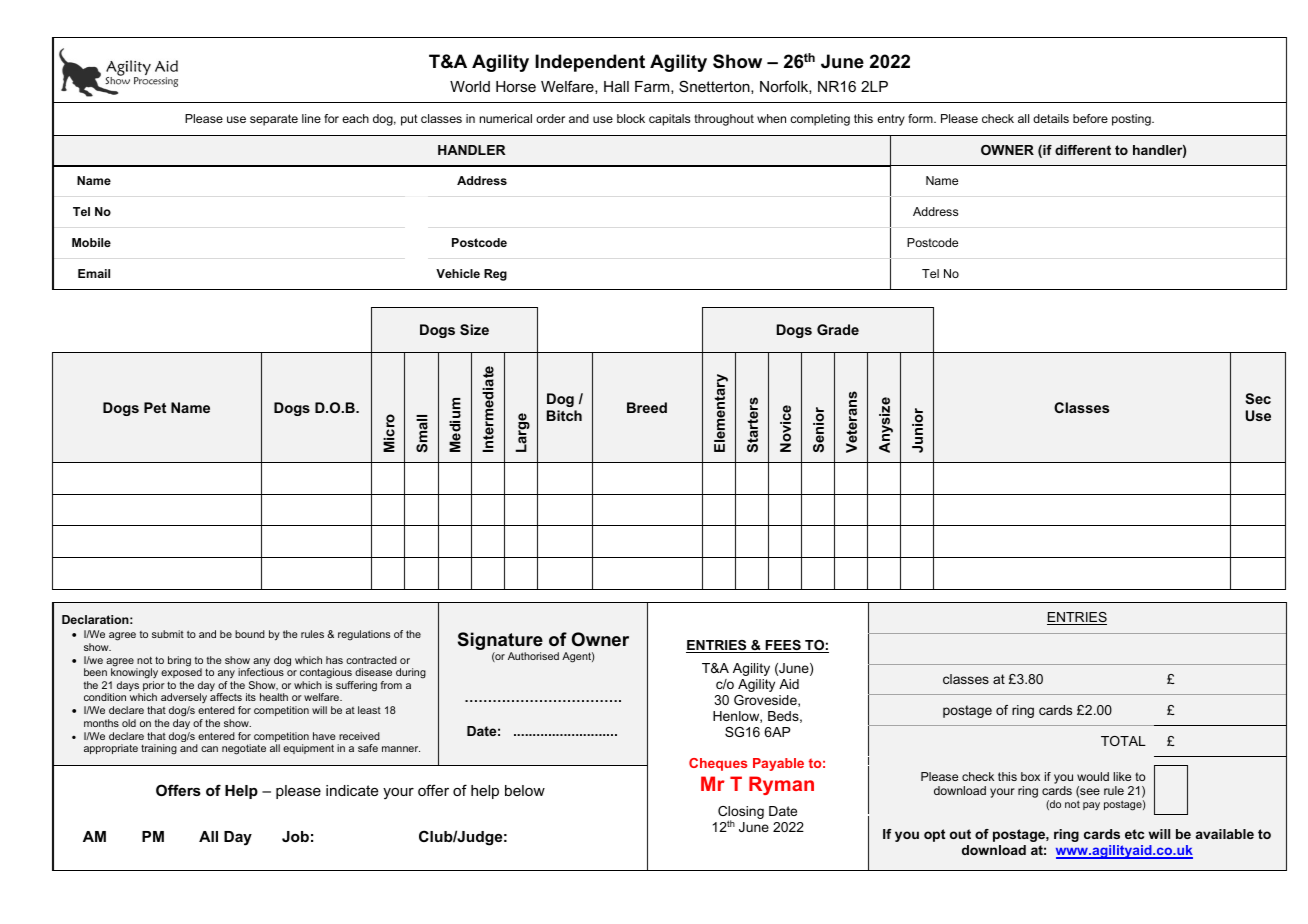 This image has width=1308, height=924. Describe the element at coordinates (352, 790) in the image. I see `indicate` at that location.
